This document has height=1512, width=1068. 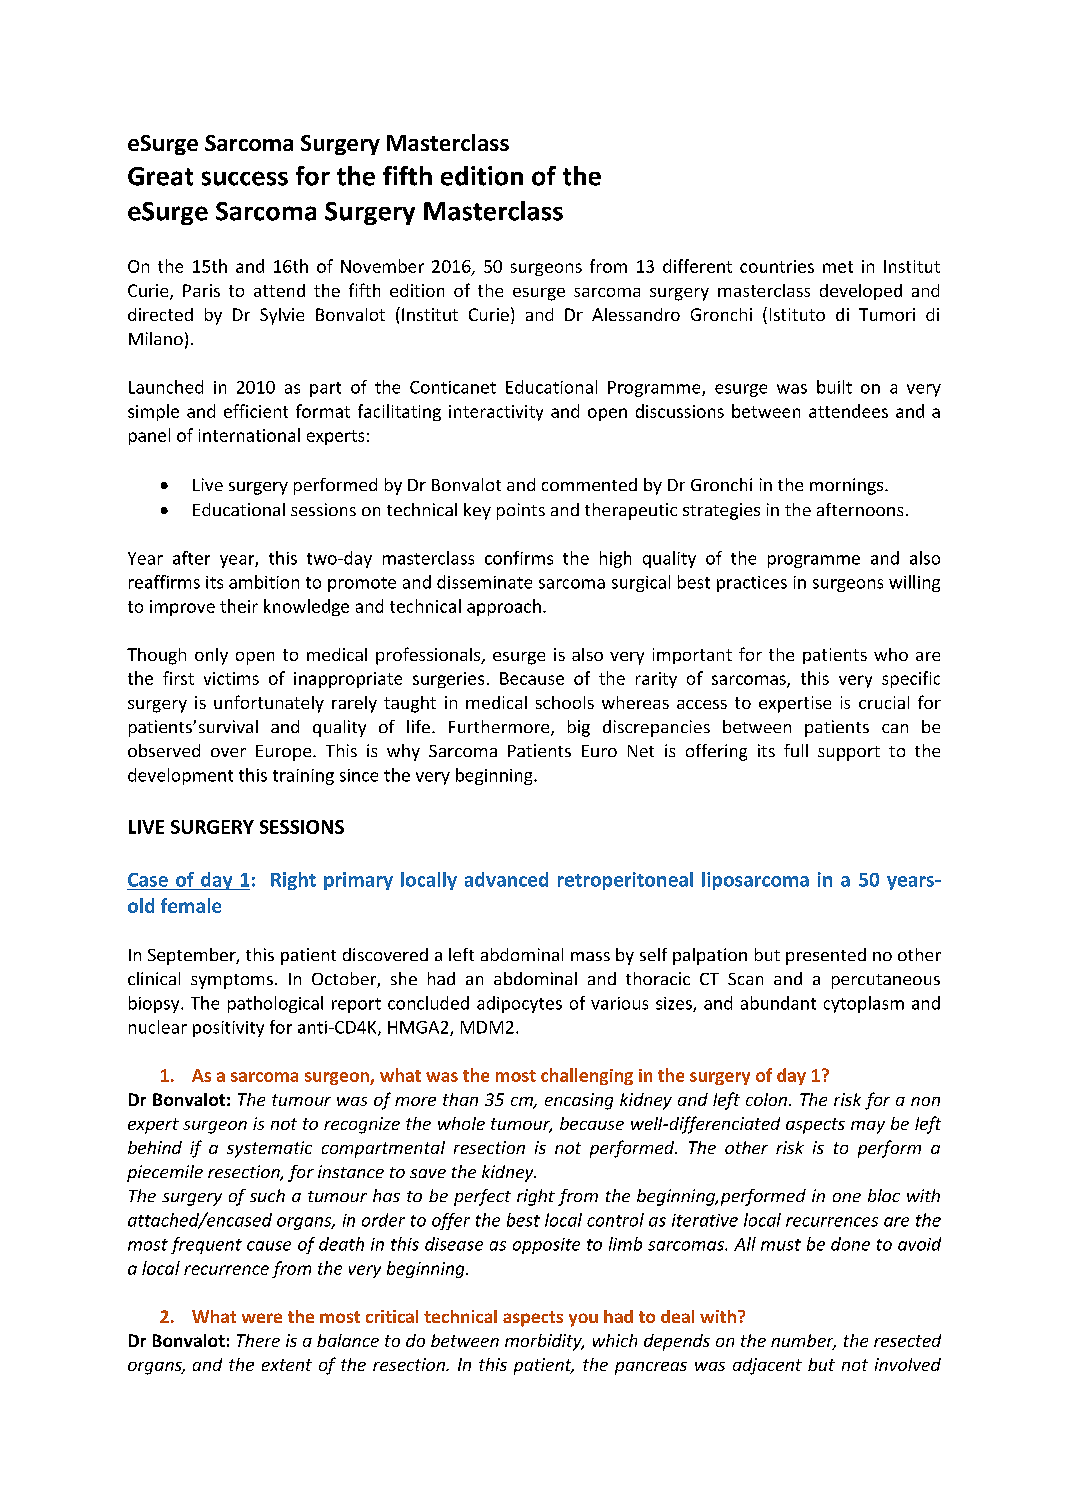 I want to click on met, so click(x=838, y=267).
